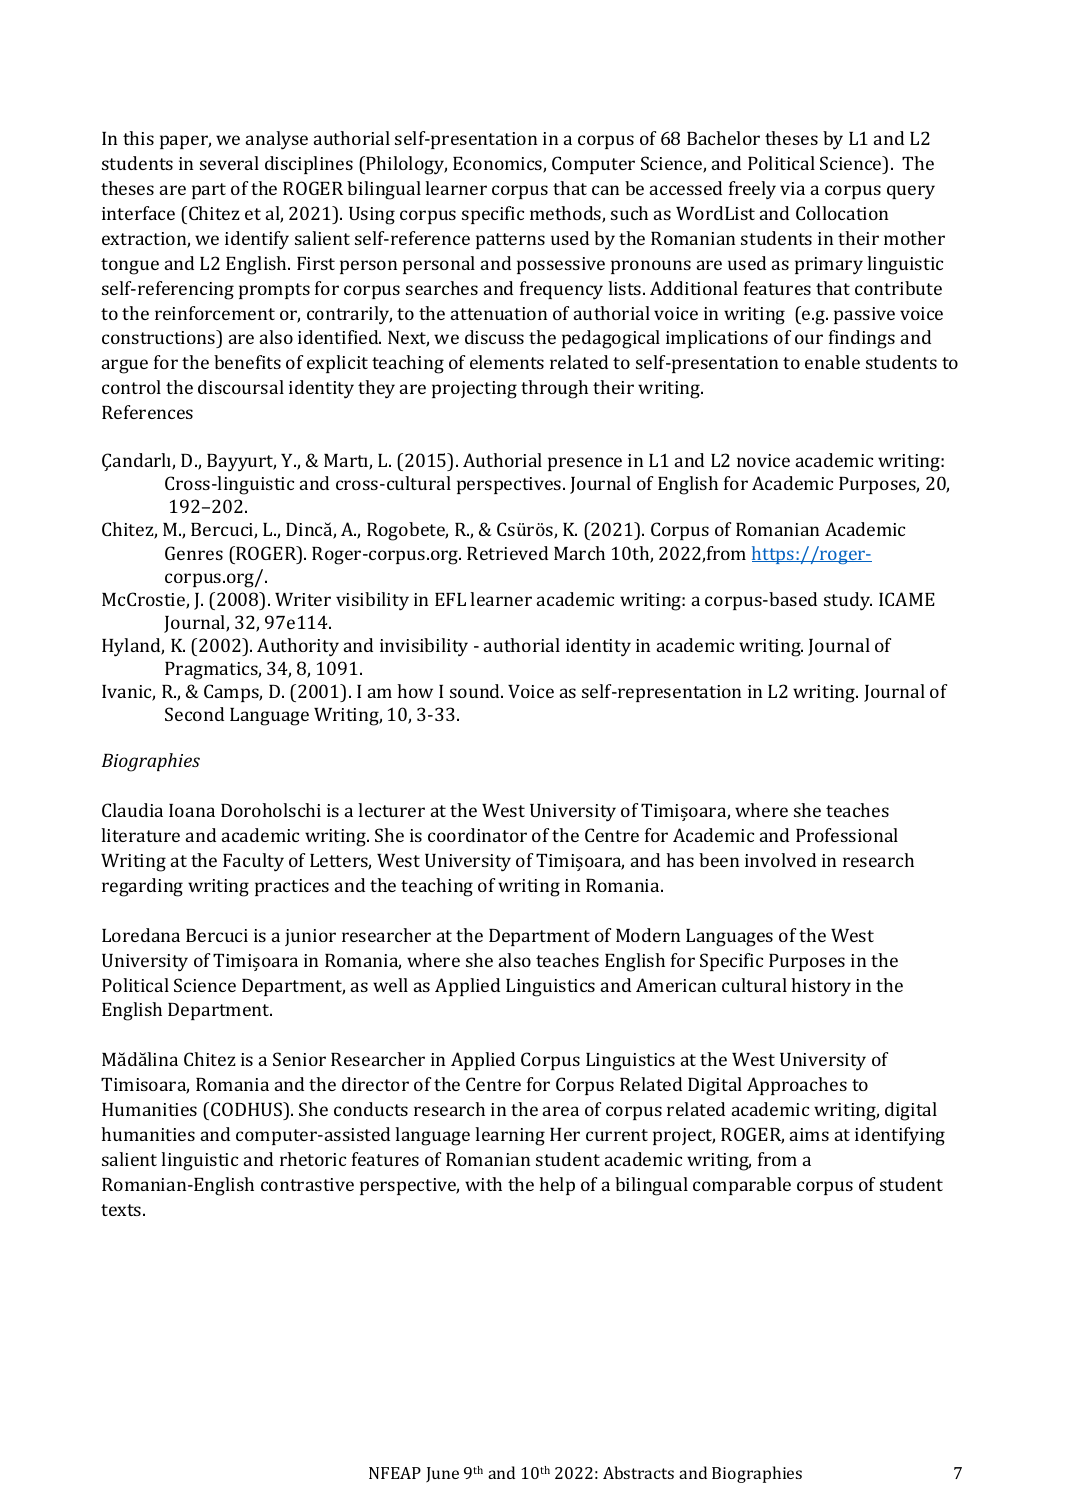  What do you see at coordinates (299, 1059) in the screenshot?
I see `Senior` at bounding box center [299, 1059].
